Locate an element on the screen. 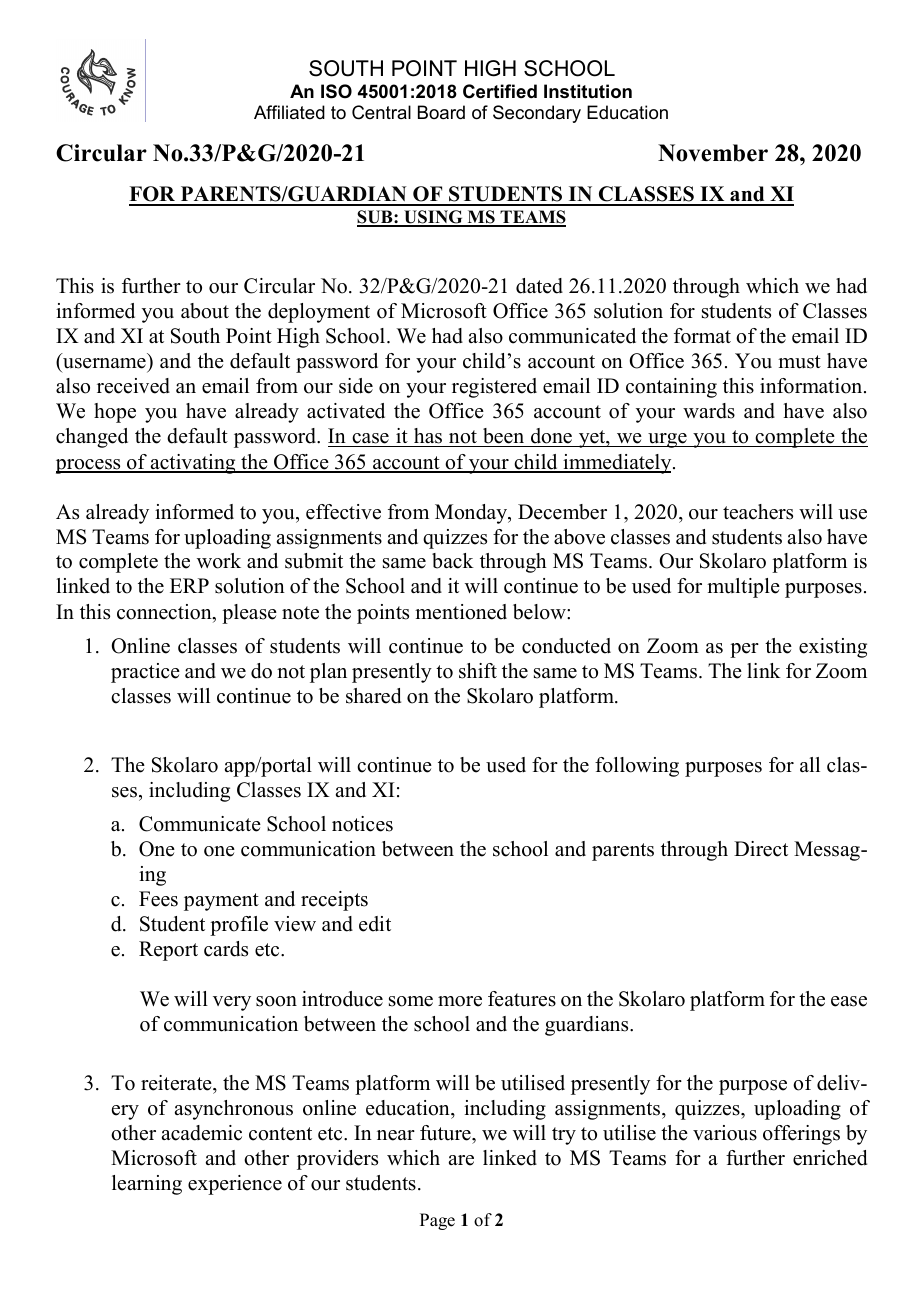 The height and width of the screenshot is (1308, 924). Page is located at coordinates (437, 1221).
